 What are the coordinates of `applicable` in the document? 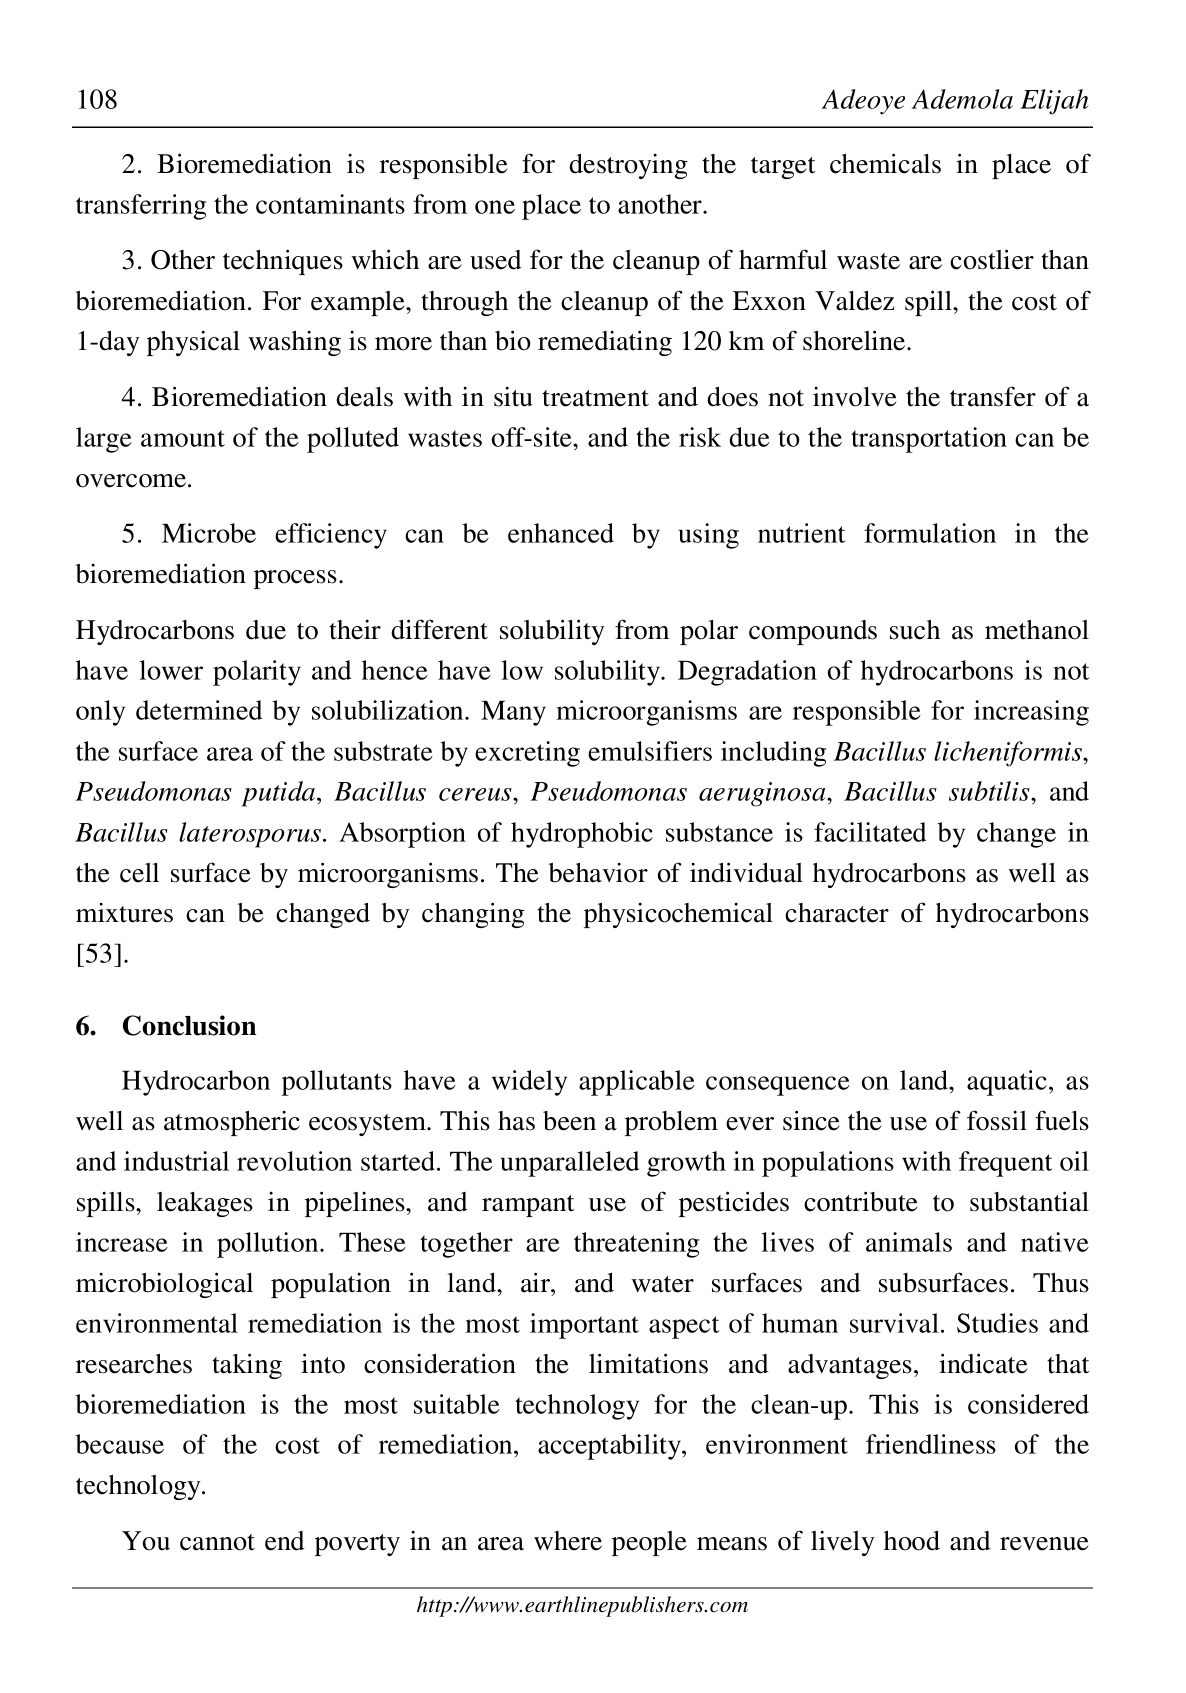 It's located at (637, 1083).
